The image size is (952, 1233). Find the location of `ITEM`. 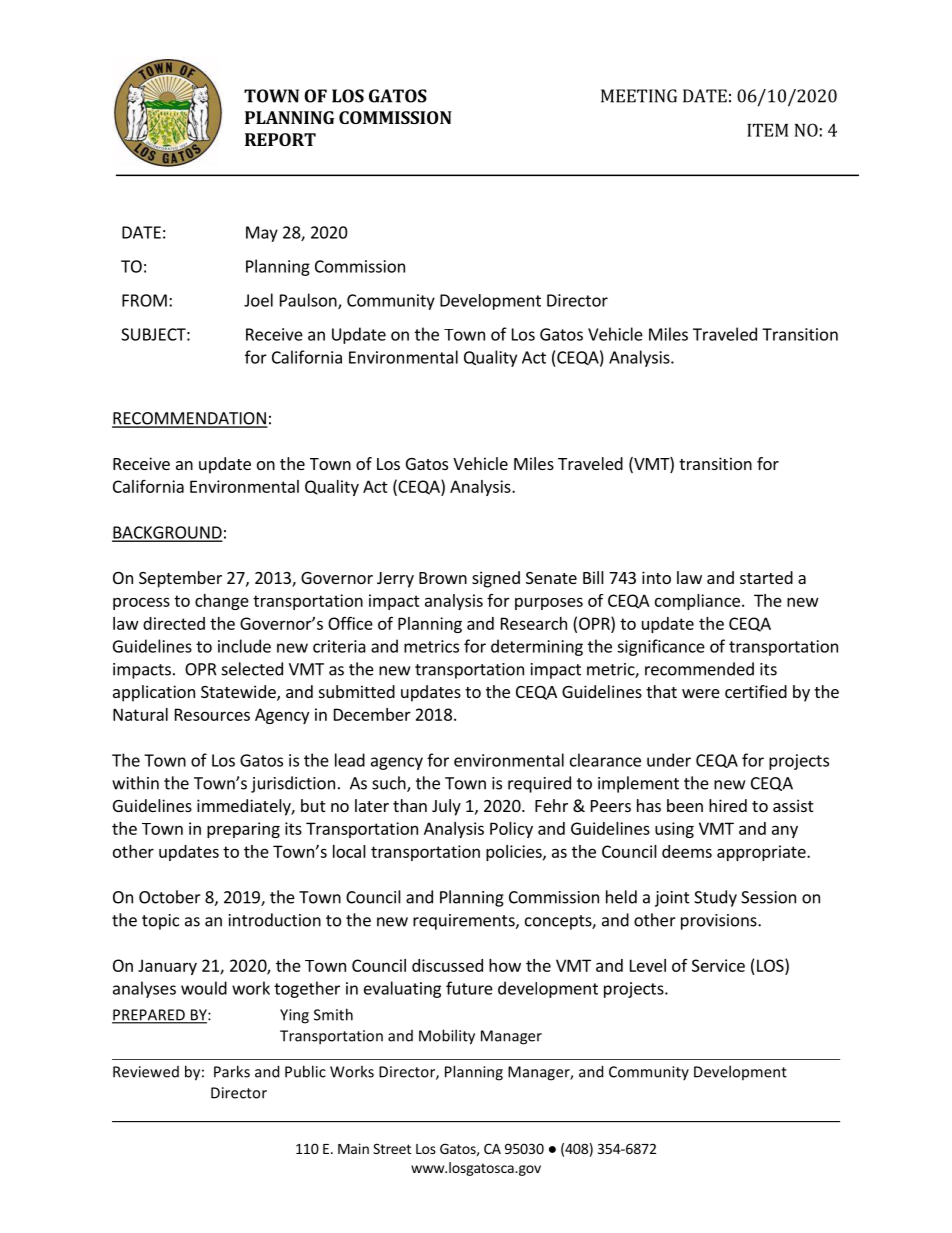

ITEM is located at coordinates (767, 130).
